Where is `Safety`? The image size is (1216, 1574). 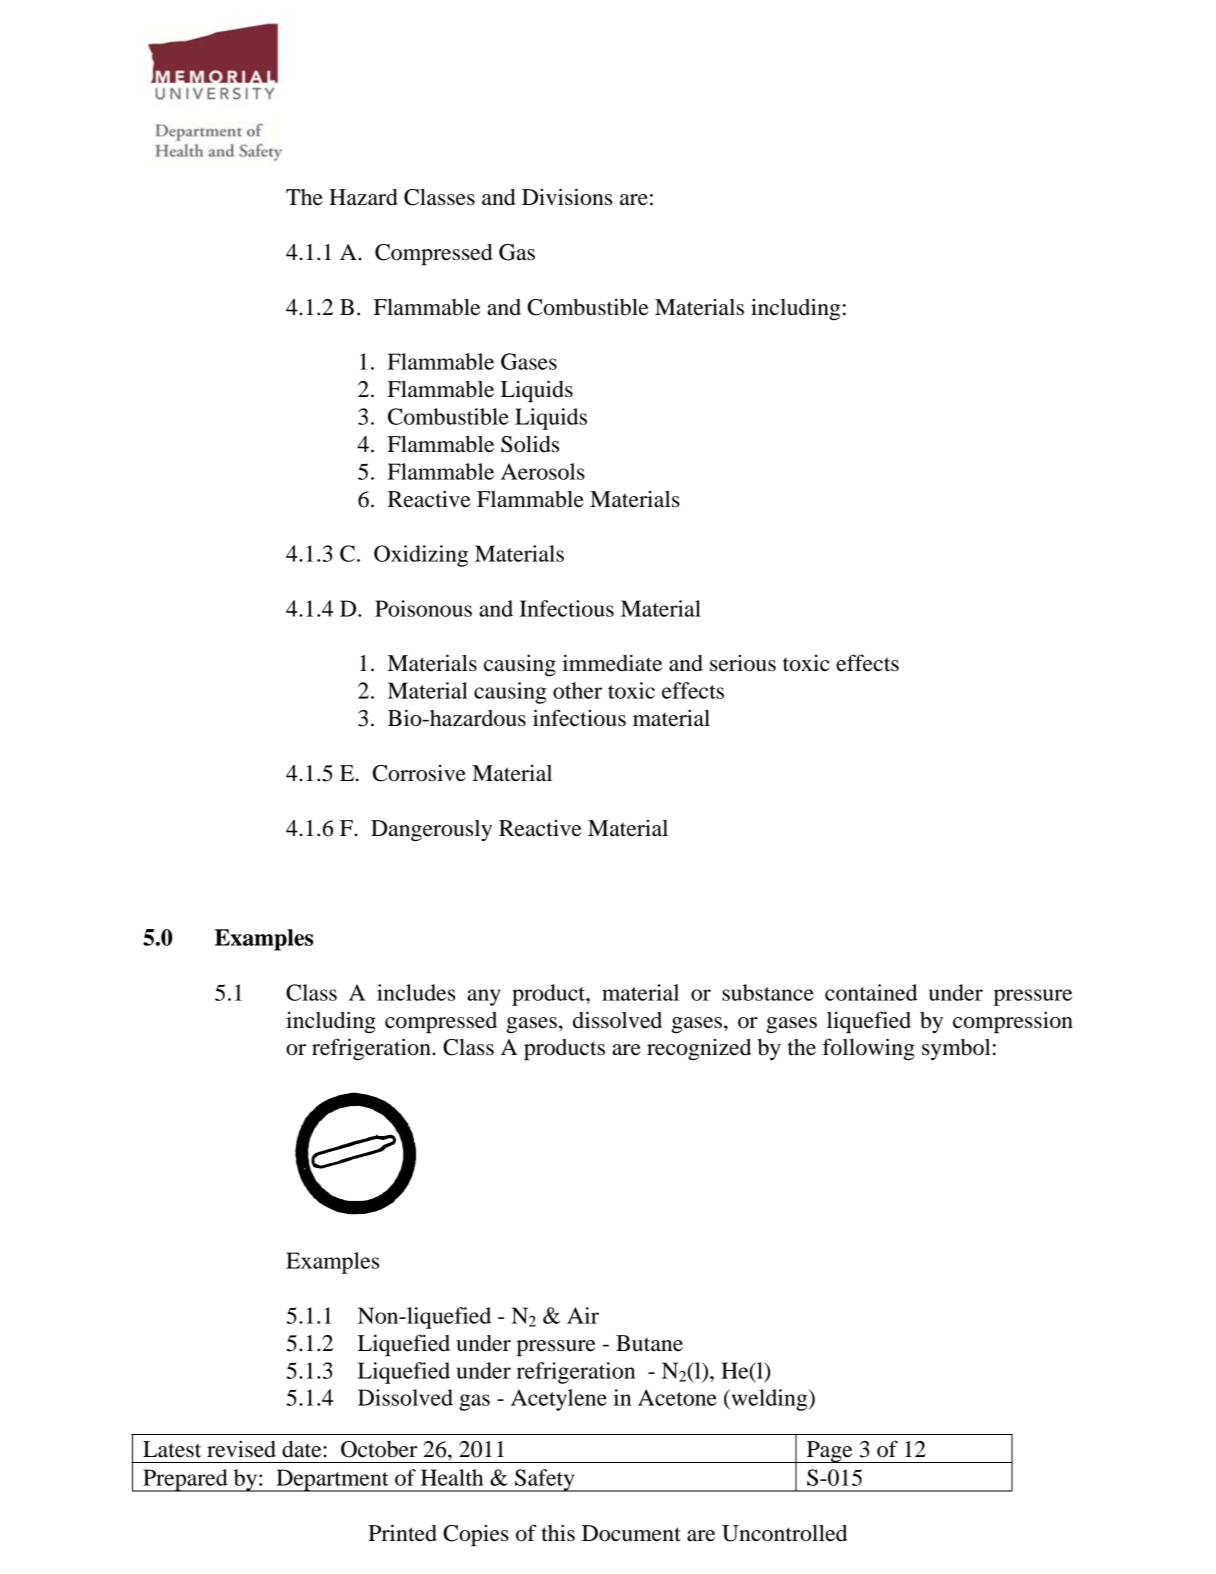 Safety is located at coordinates (545, 1480).
